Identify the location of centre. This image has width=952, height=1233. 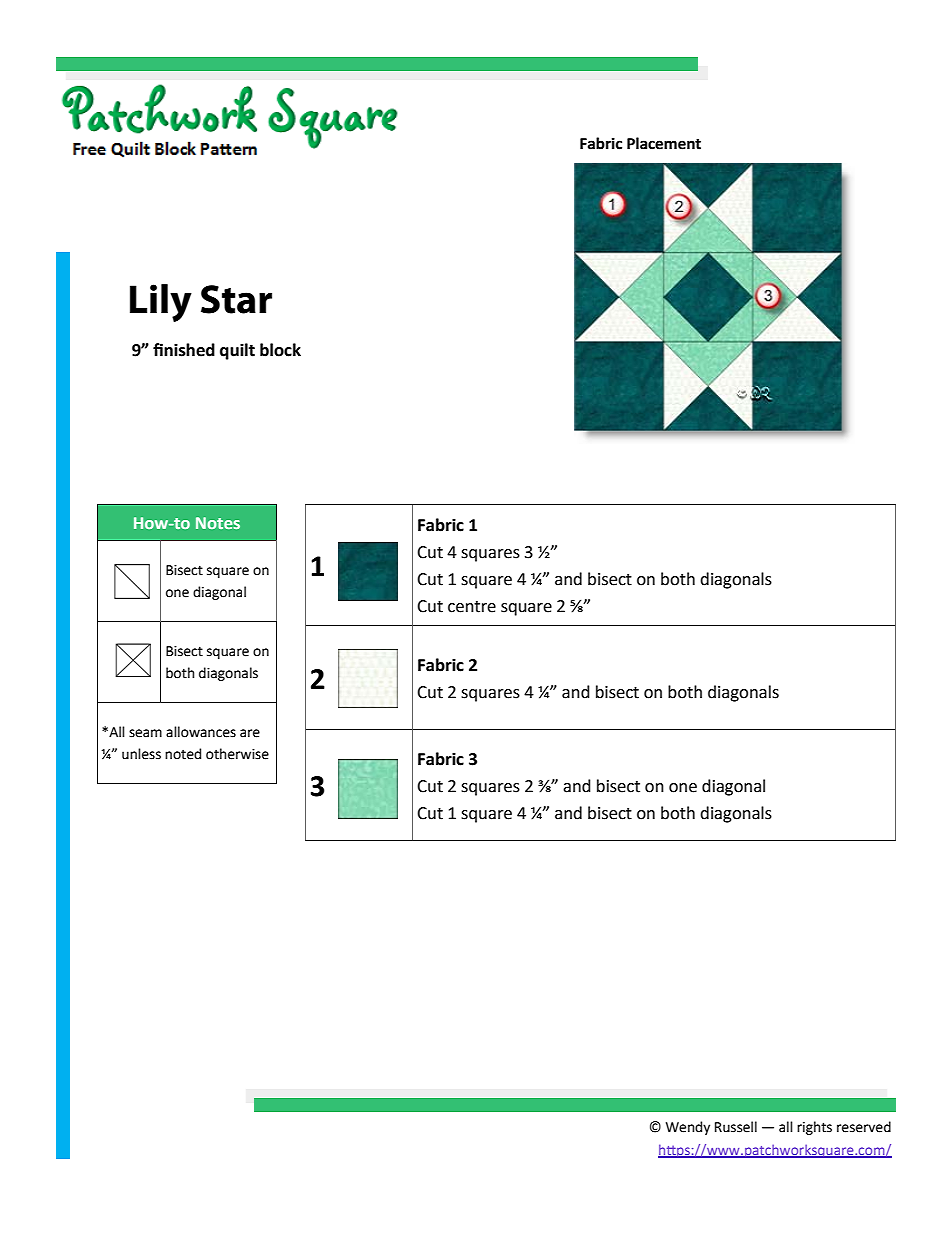
(472, 607).
